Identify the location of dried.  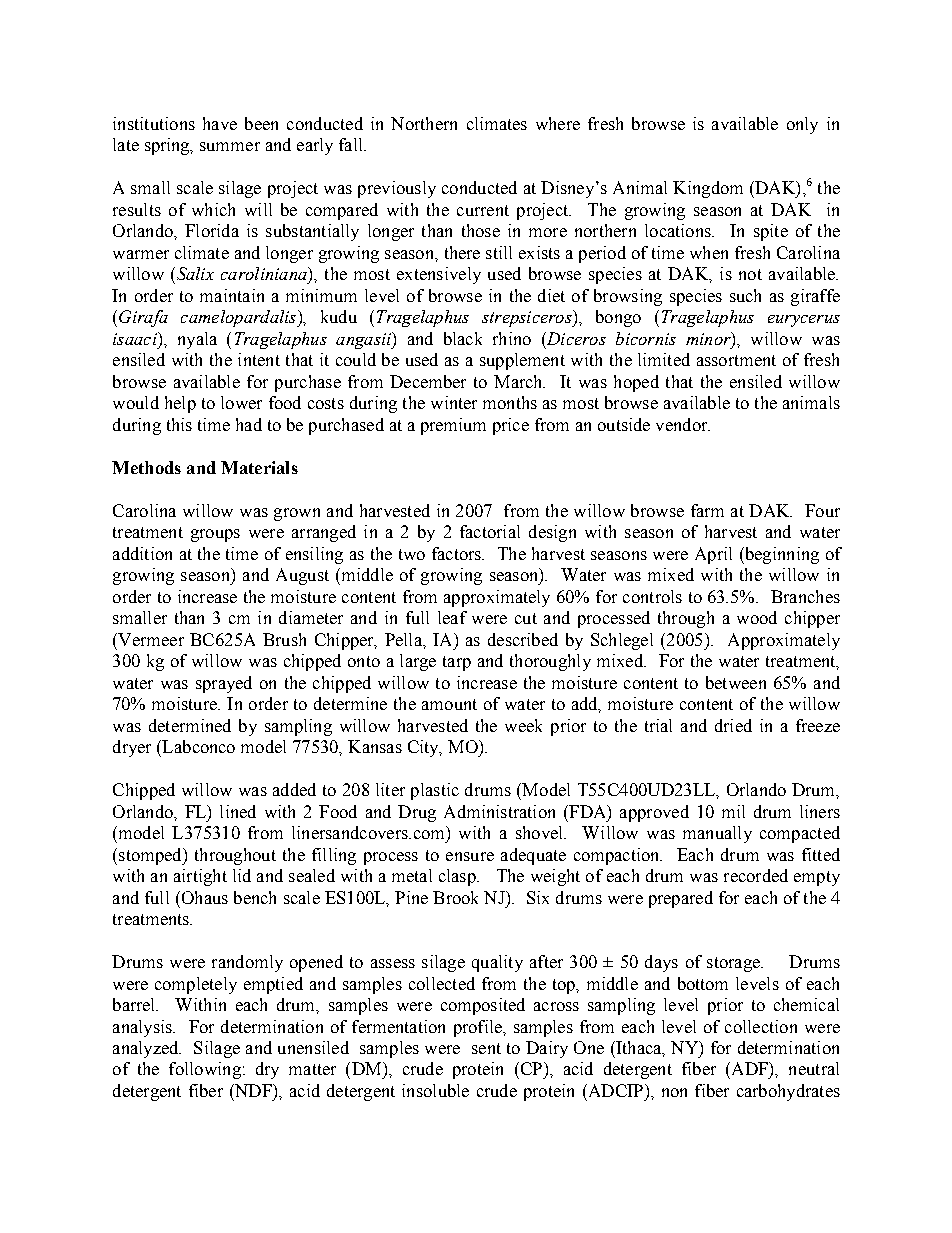
(733, 725).
